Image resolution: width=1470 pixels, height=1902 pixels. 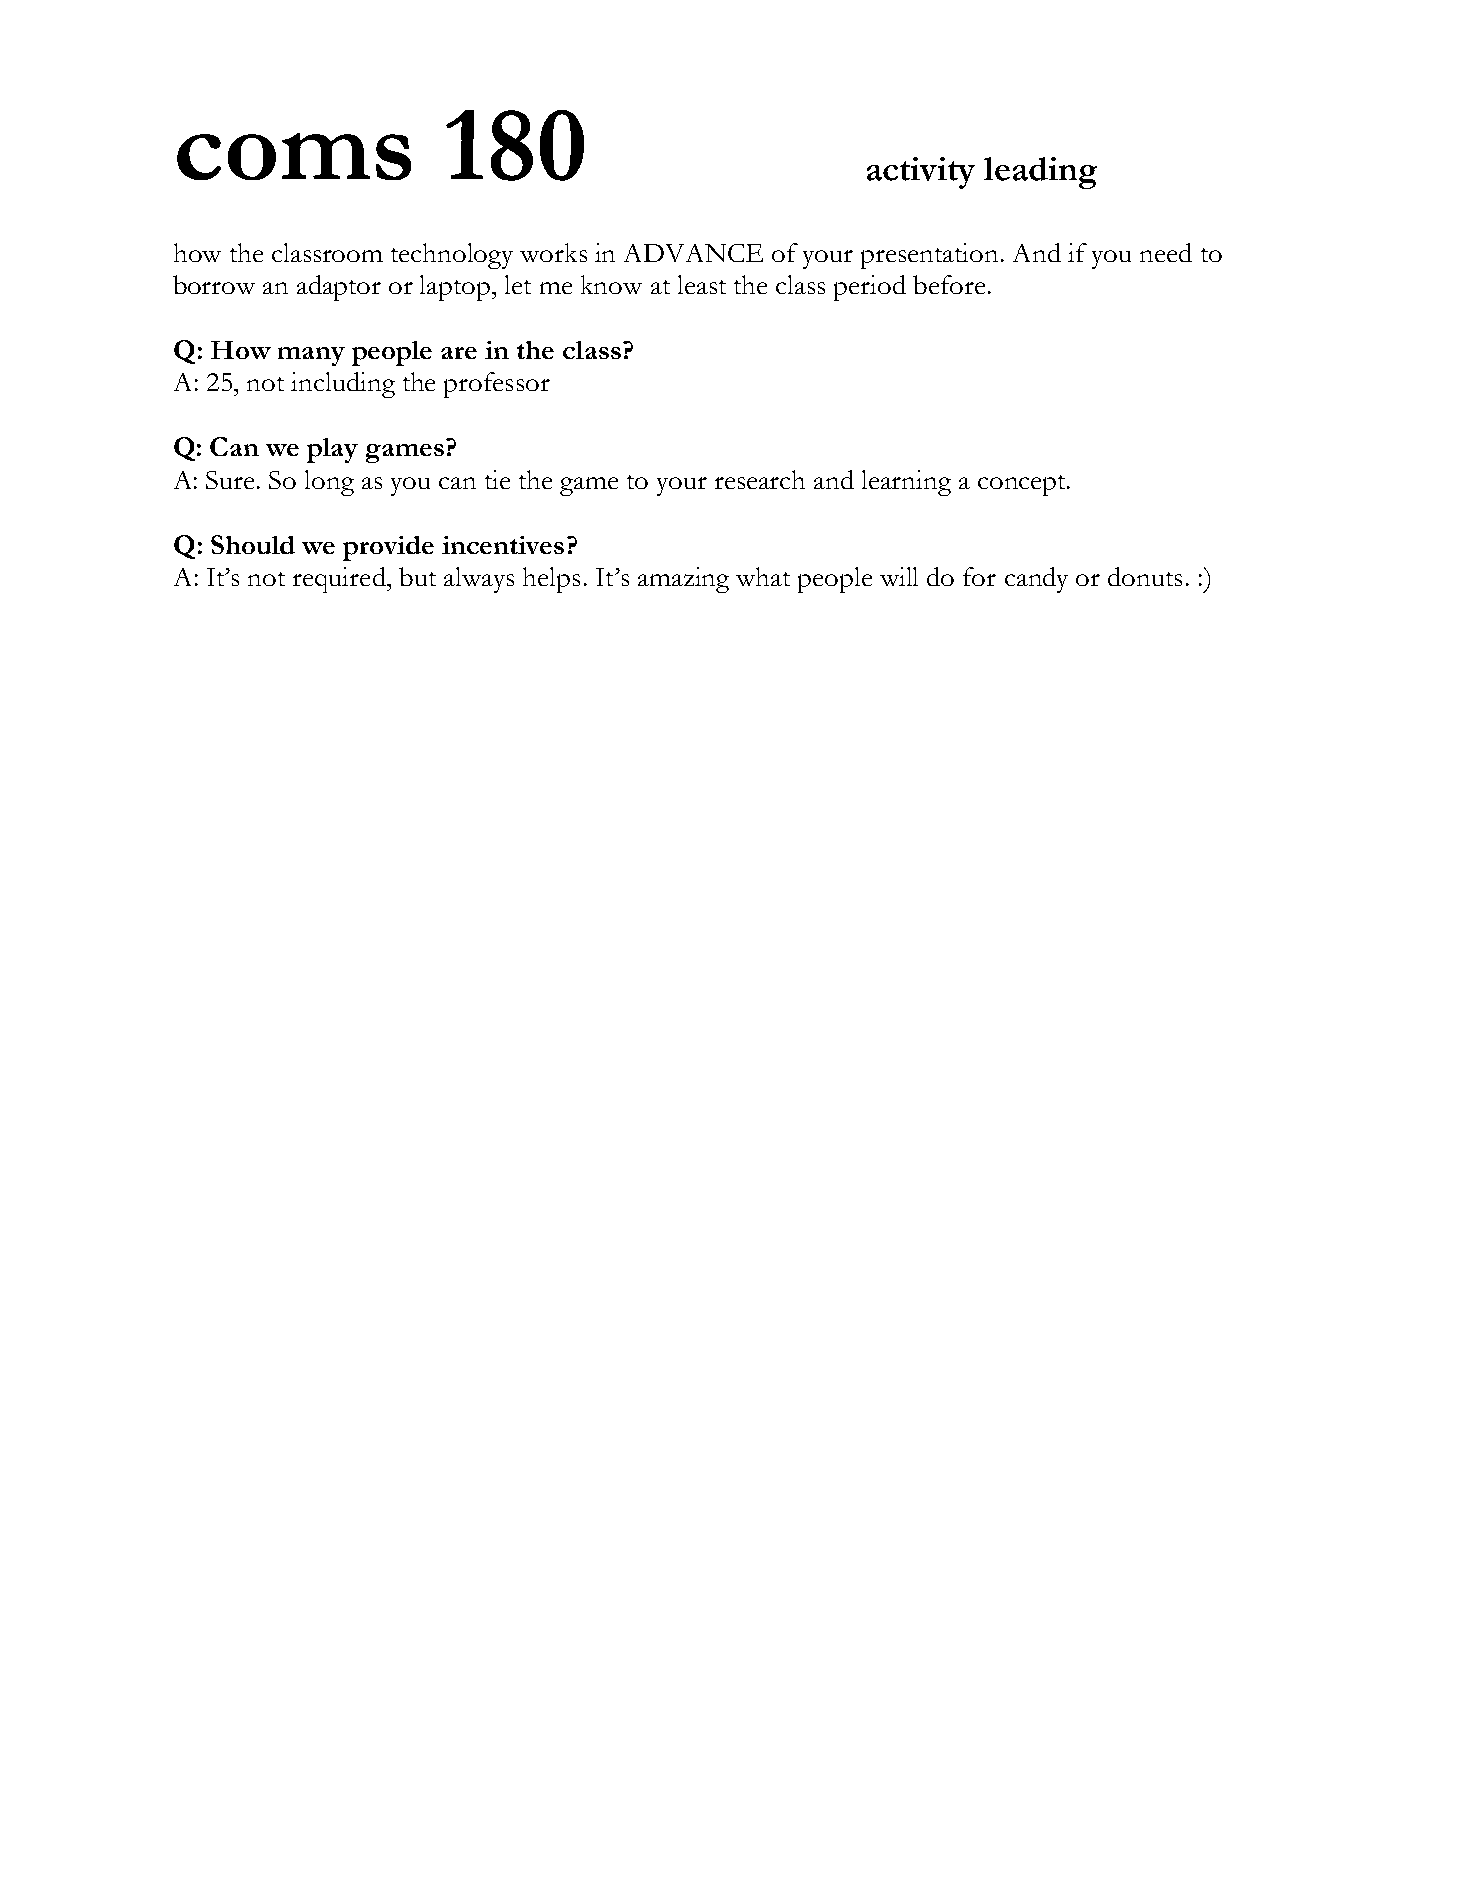 I want to click on learning, so click(x=906, y=483).
